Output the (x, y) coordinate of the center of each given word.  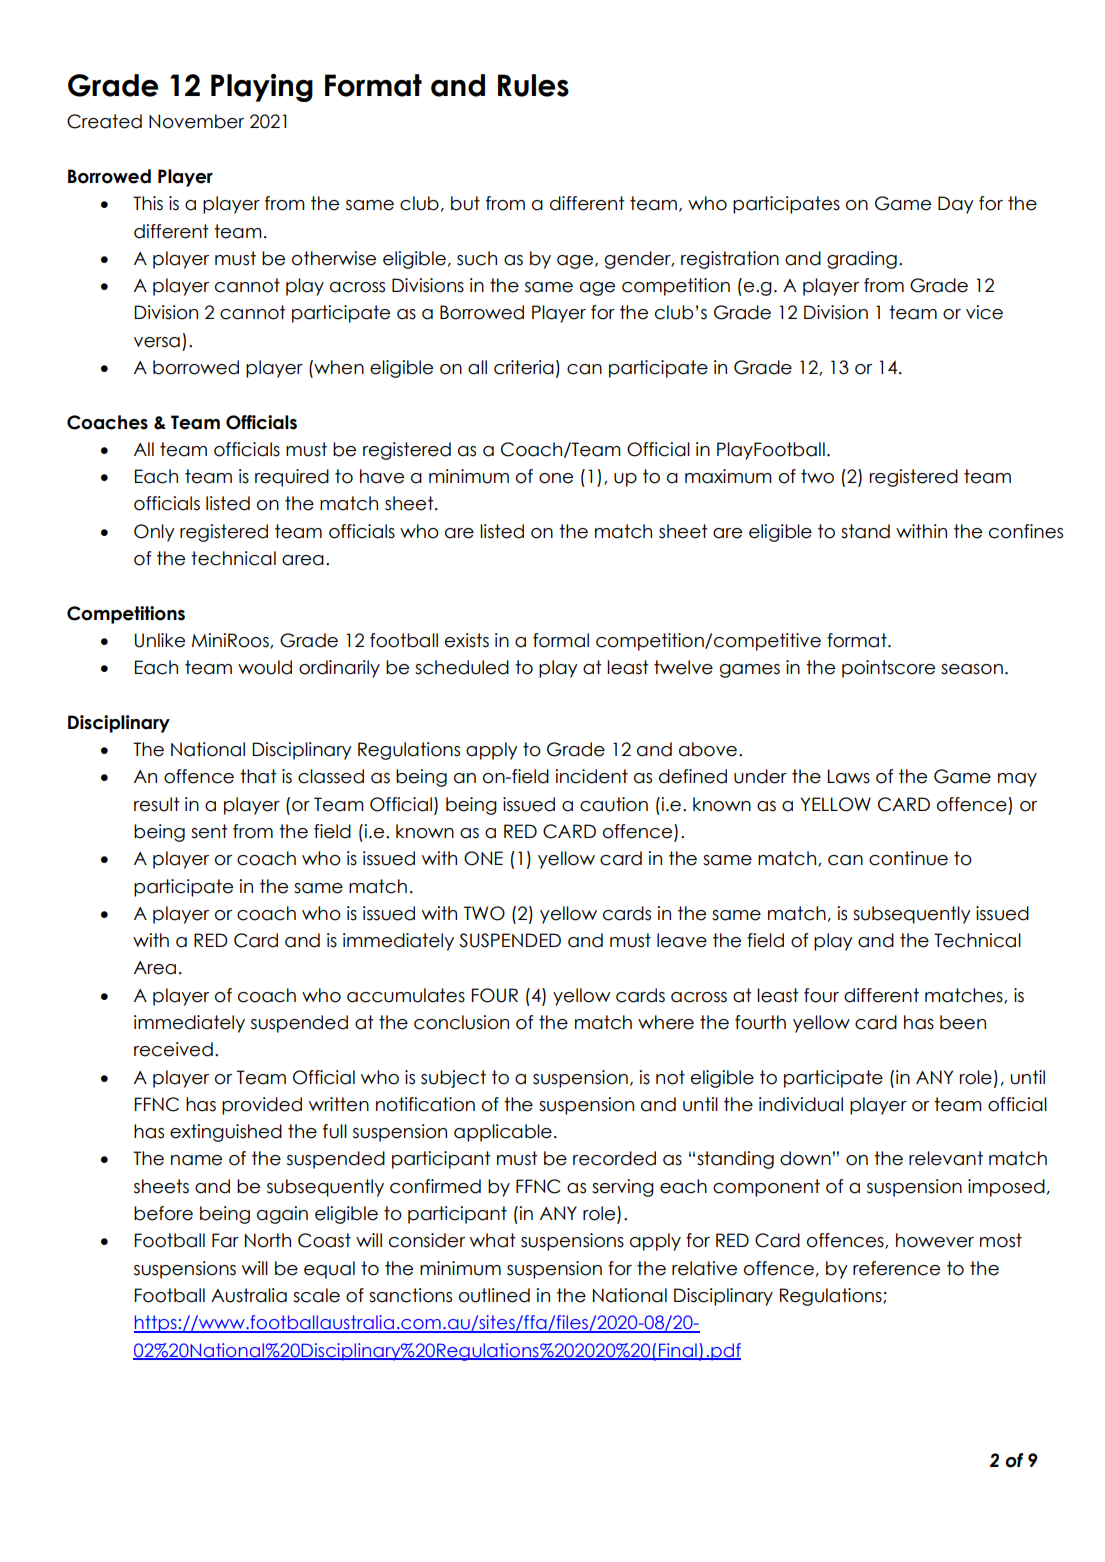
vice (984, 312)
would (265, 667)
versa (157, 342)
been (963, 1022)
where (666, 1022)
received (173, 1049)
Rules (533, 85)
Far (225, 1240)
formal (561, 640)
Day (956, 205)
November (196, 121)
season (972, 669)
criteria (524, 367)
